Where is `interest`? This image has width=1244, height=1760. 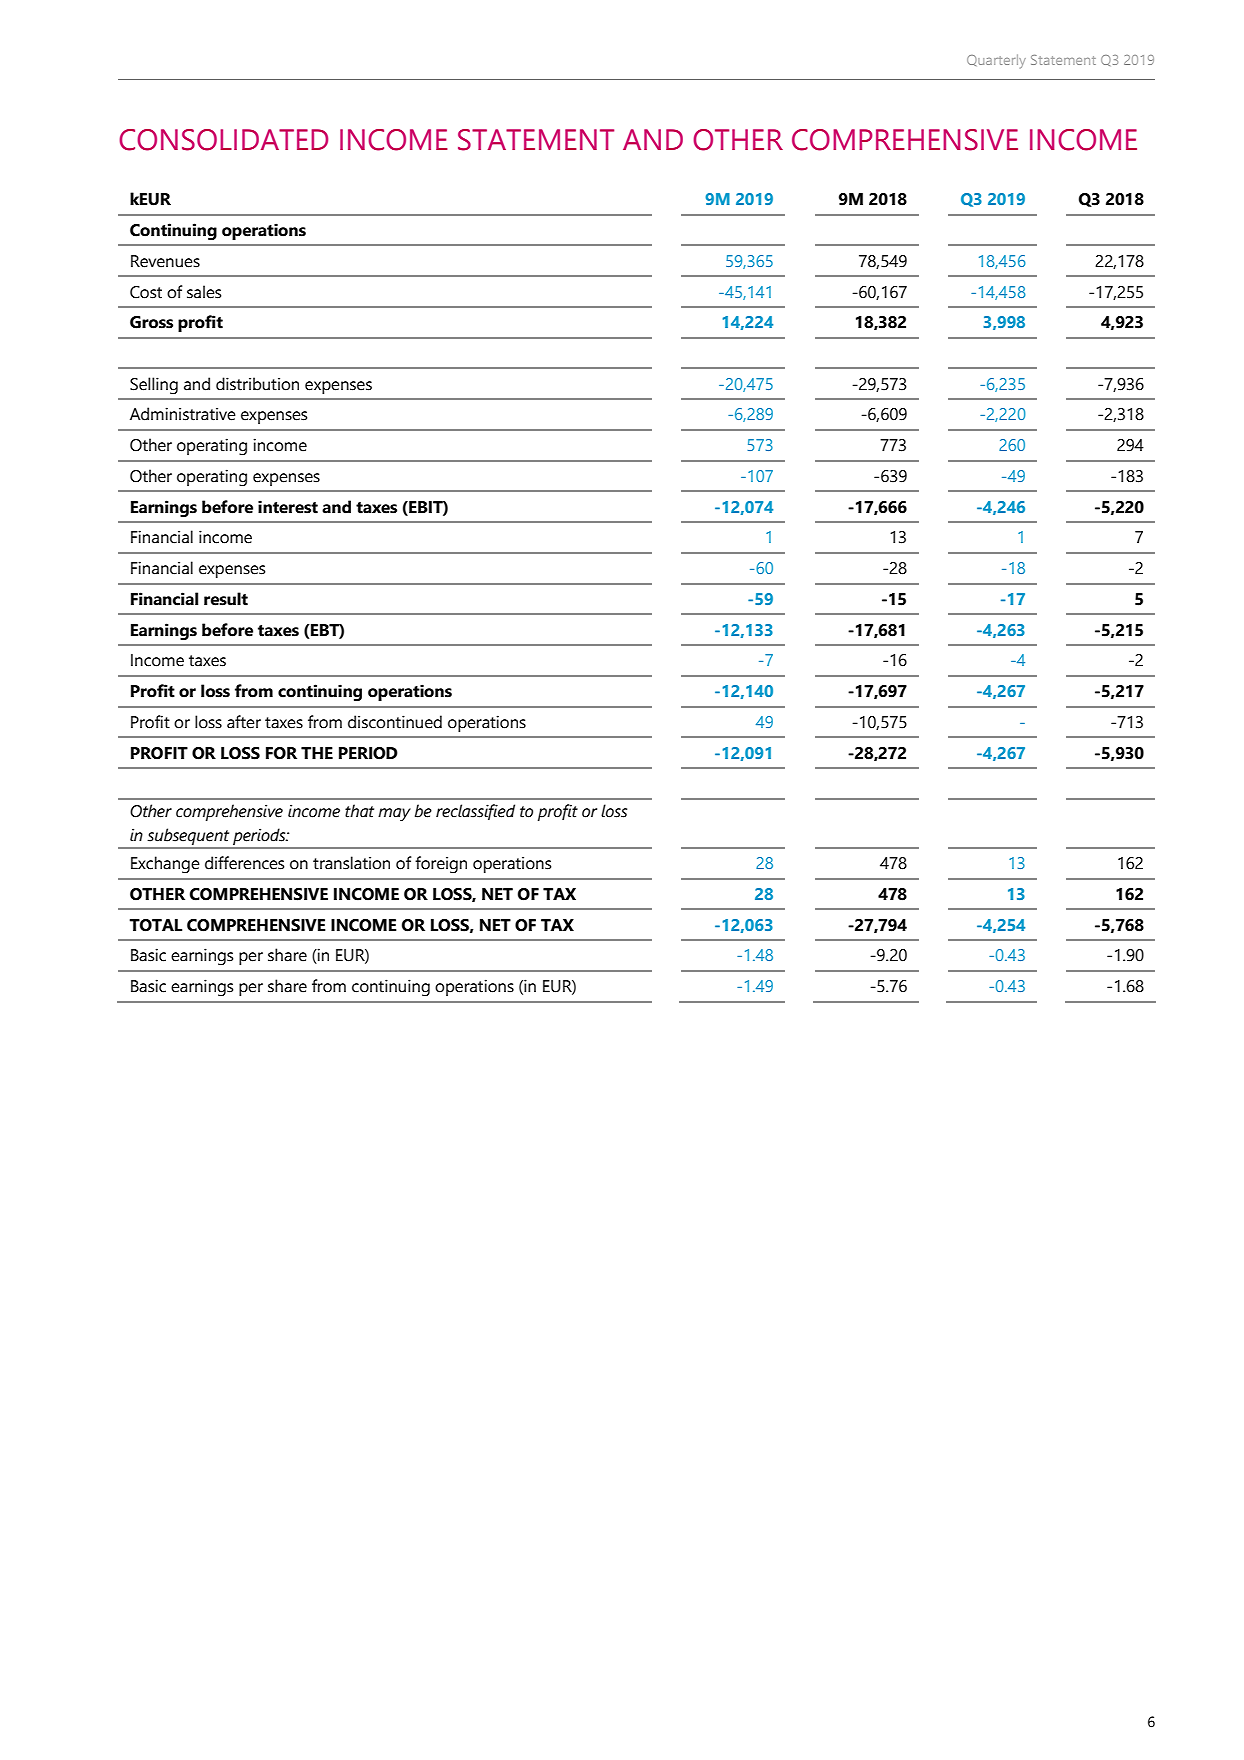 interest is located at coordinates (288, 507).
